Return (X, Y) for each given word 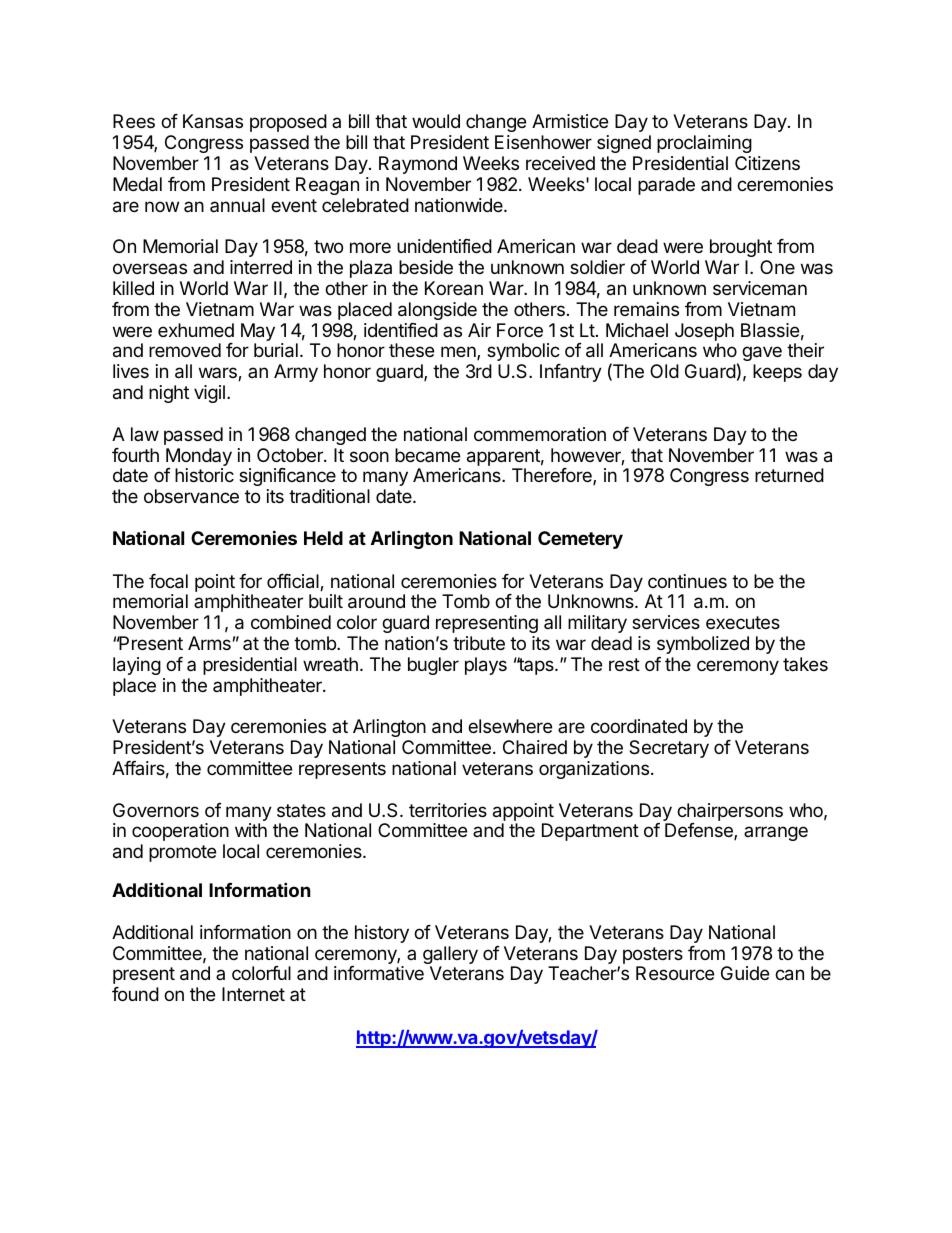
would (436, 121)
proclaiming (704, 144)
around (376, 601)
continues (687, 581)
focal (168, 581)
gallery (450, 956)
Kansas (213, 121)
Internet (253, 994)
